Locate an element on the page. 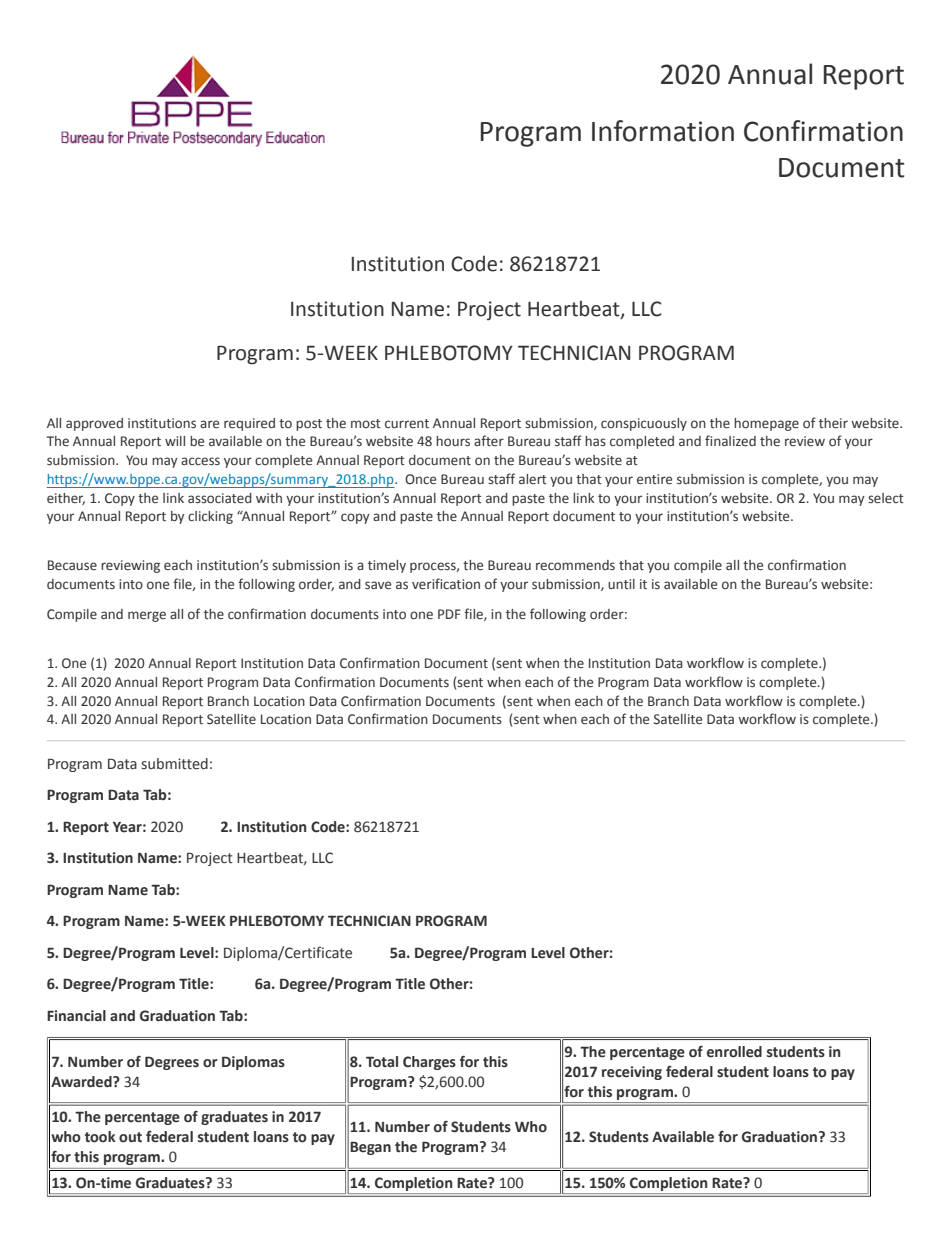 This document has width=952, height=1233. are is located at coordinates (209, 424).
